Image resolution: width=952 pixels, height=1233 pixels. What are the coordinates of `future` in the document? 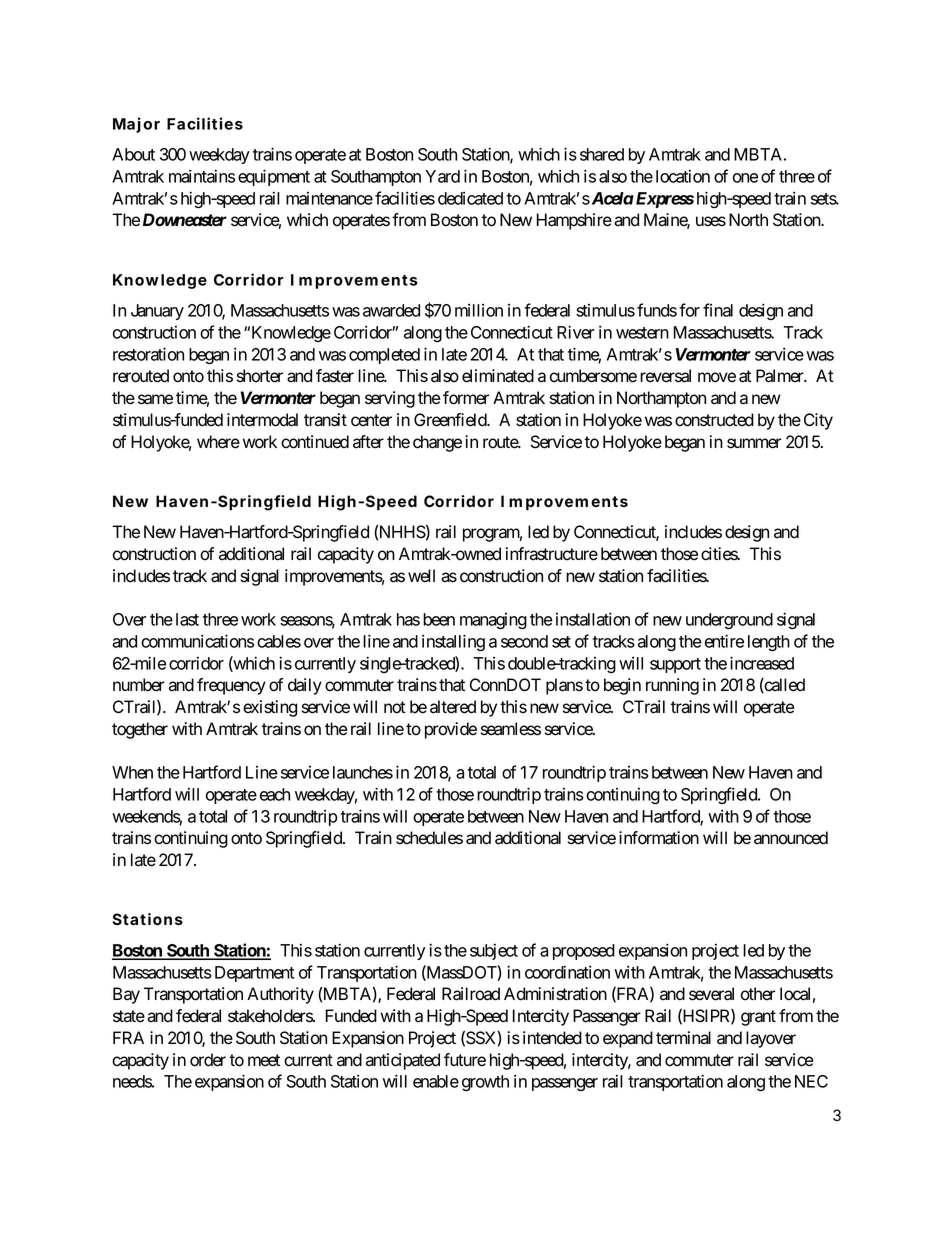 It's located at (465, 1060).
